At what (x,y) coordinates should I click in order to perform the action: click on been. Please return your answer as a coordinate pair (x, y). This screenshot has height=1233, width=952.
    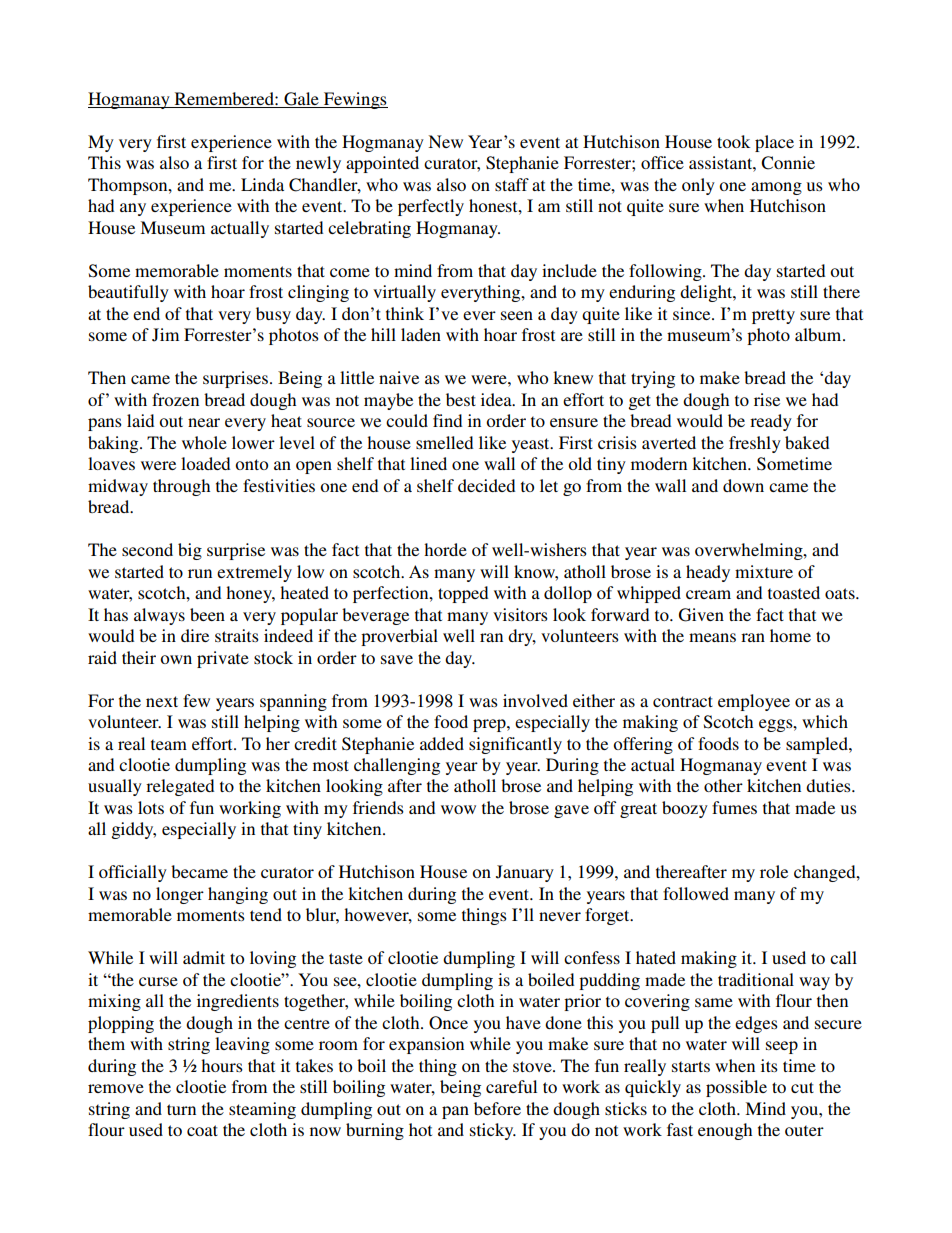
    Looking at the image, I should click on (207, 614).
